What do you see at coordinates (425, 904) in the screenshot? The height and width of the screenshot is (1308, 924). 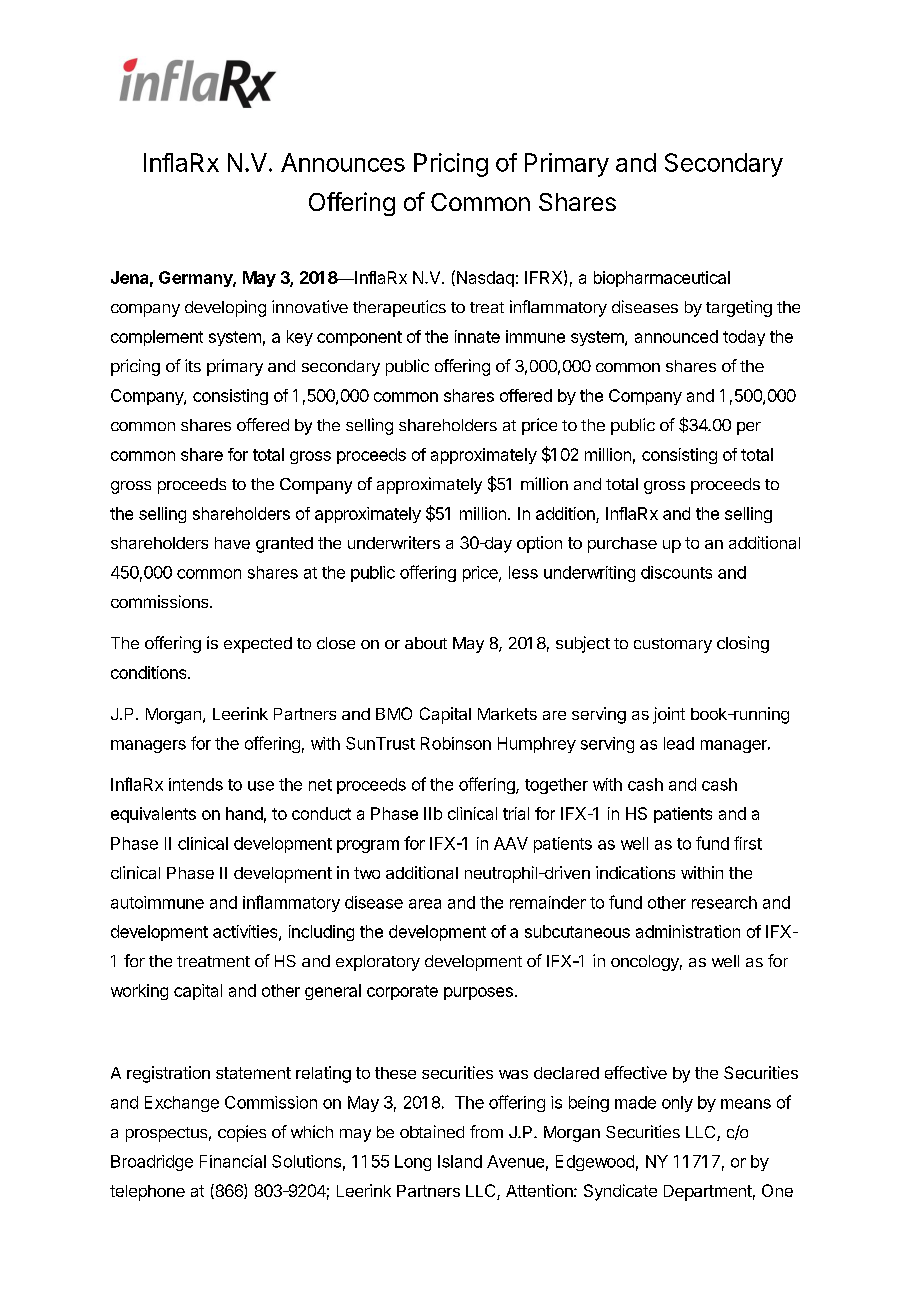 I see `area` at bounding box center [425, 904].
